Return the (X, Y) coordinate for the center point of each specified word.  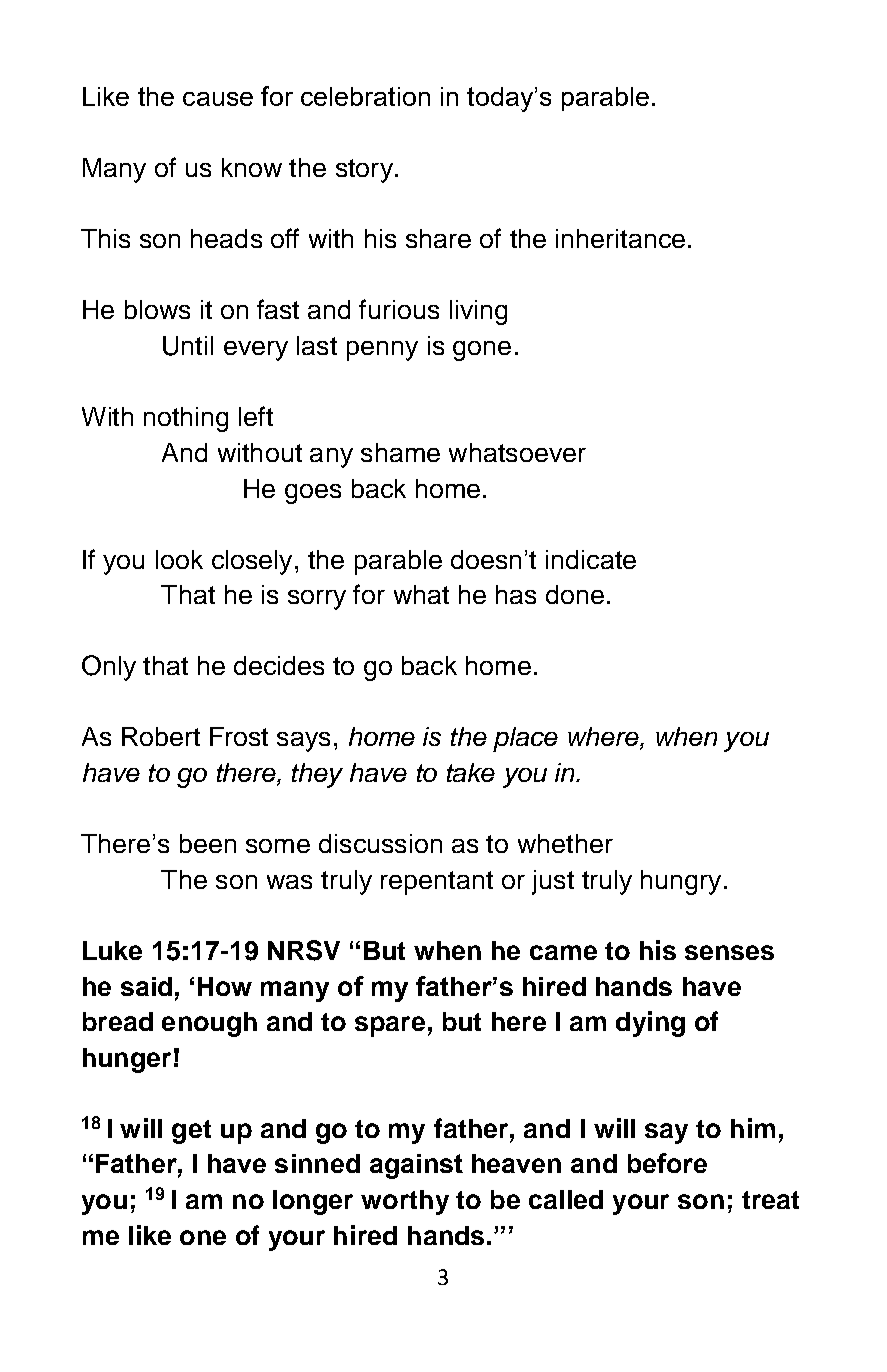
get (191, 1132)
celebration (365, 96)
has (516, 594)
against (416, 1166)
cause (218, 99)
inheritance (620, 238)
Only (109, 668)
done (575, 594)
